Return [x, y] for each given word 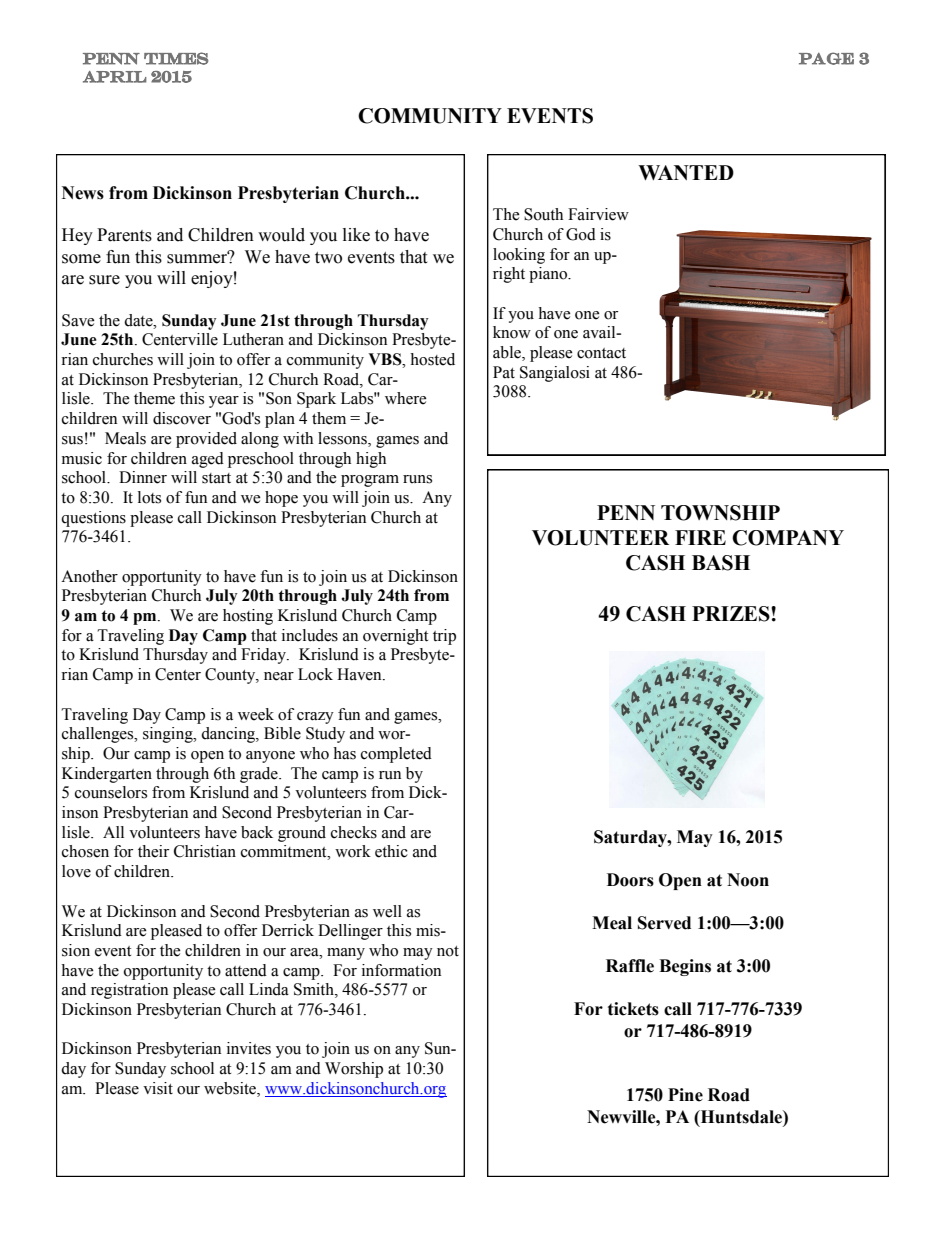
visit [158, 1088]
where [406, 398]
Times [176, 58]
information [401, 970]
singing [169, 735]
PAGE [826, 58]
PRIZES [732, 614]
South [543, 214]
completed [396, 755]
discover [182, 418]
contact [601, 353]
